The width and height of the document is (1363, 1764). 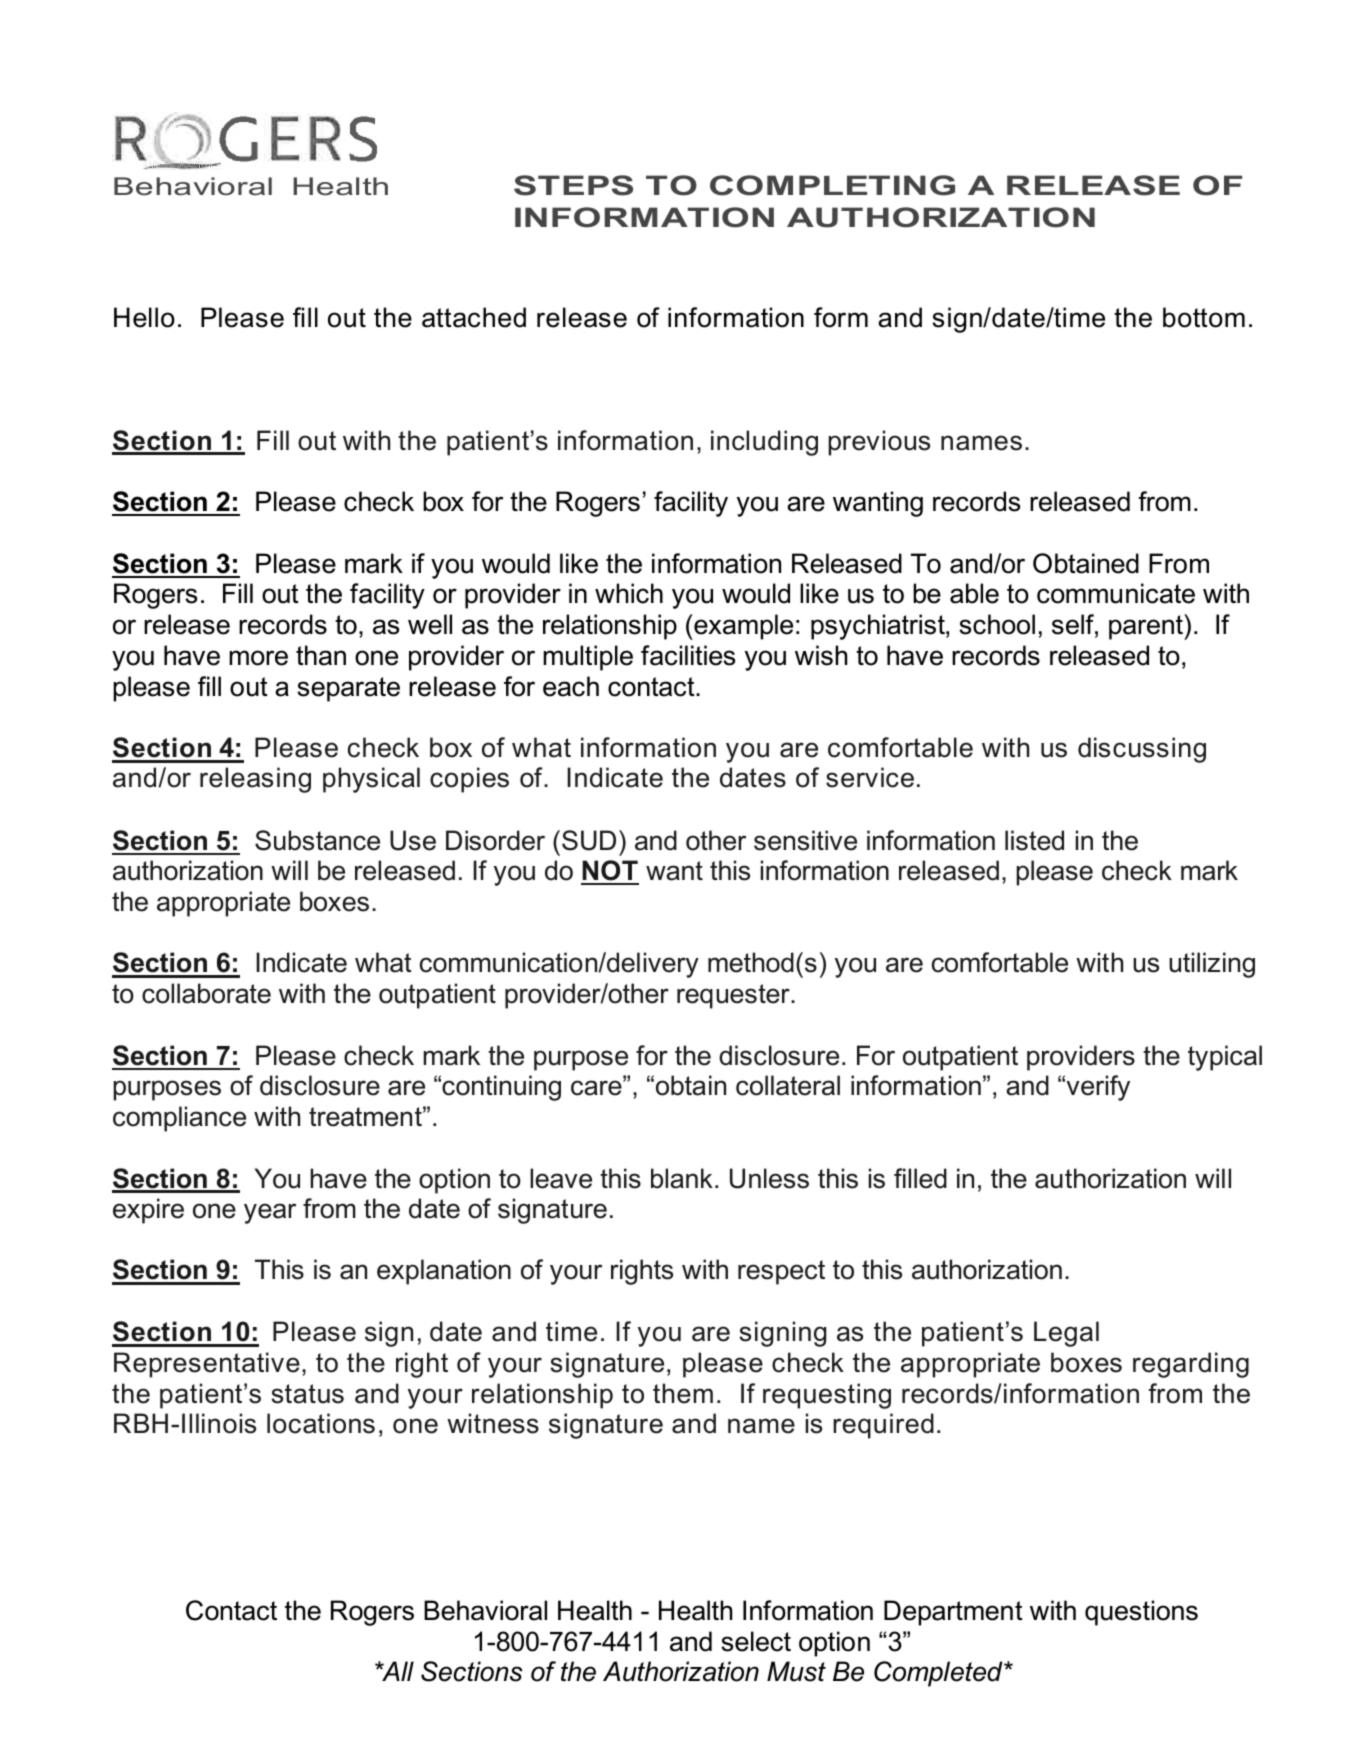 What do you see at coordinates (1212, 965) in the document?
I see `utilizing` at bounding box center [1212, 965].
